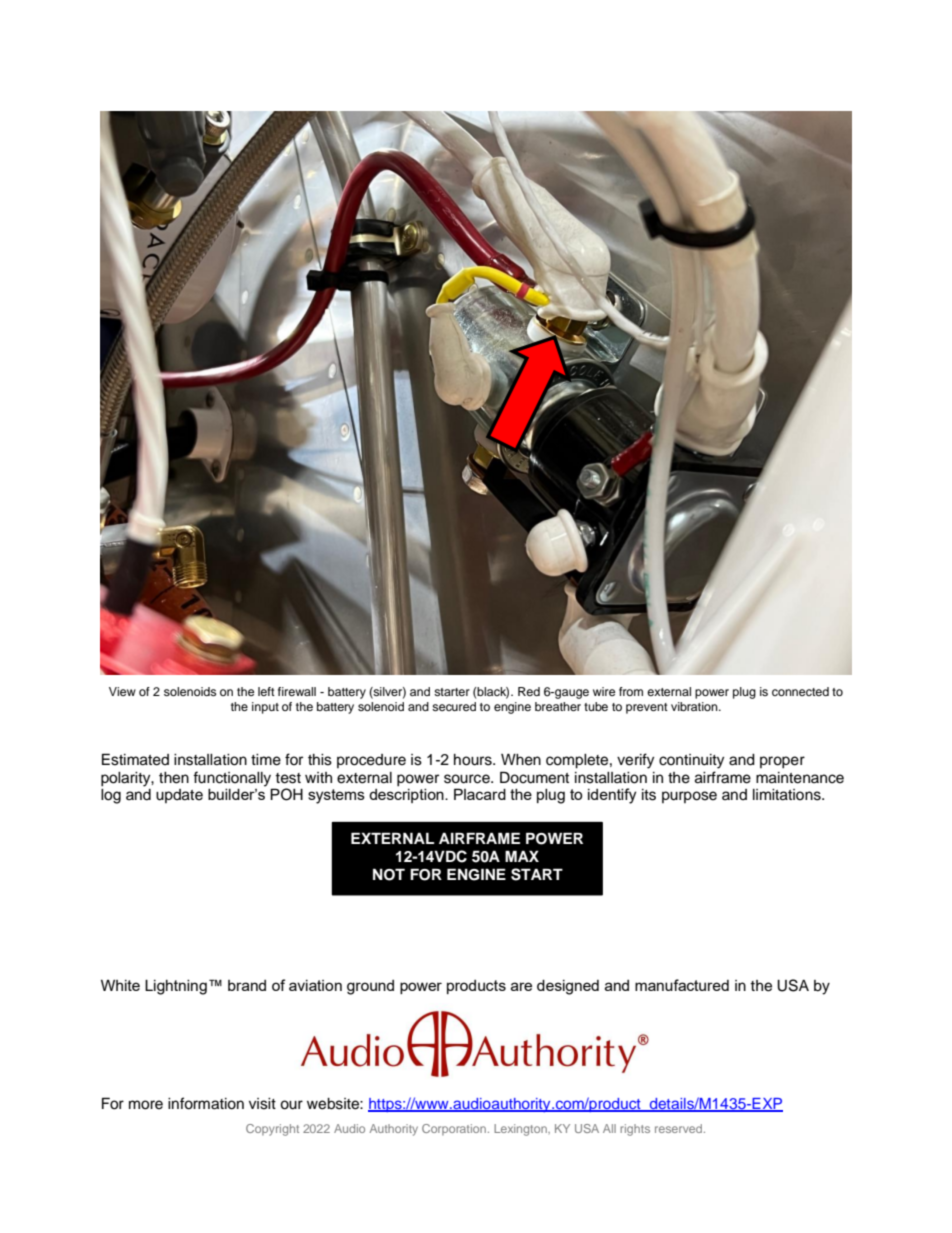  Describe the element at coordinates (522, 856) in the page. I see `MAX` at that location.
